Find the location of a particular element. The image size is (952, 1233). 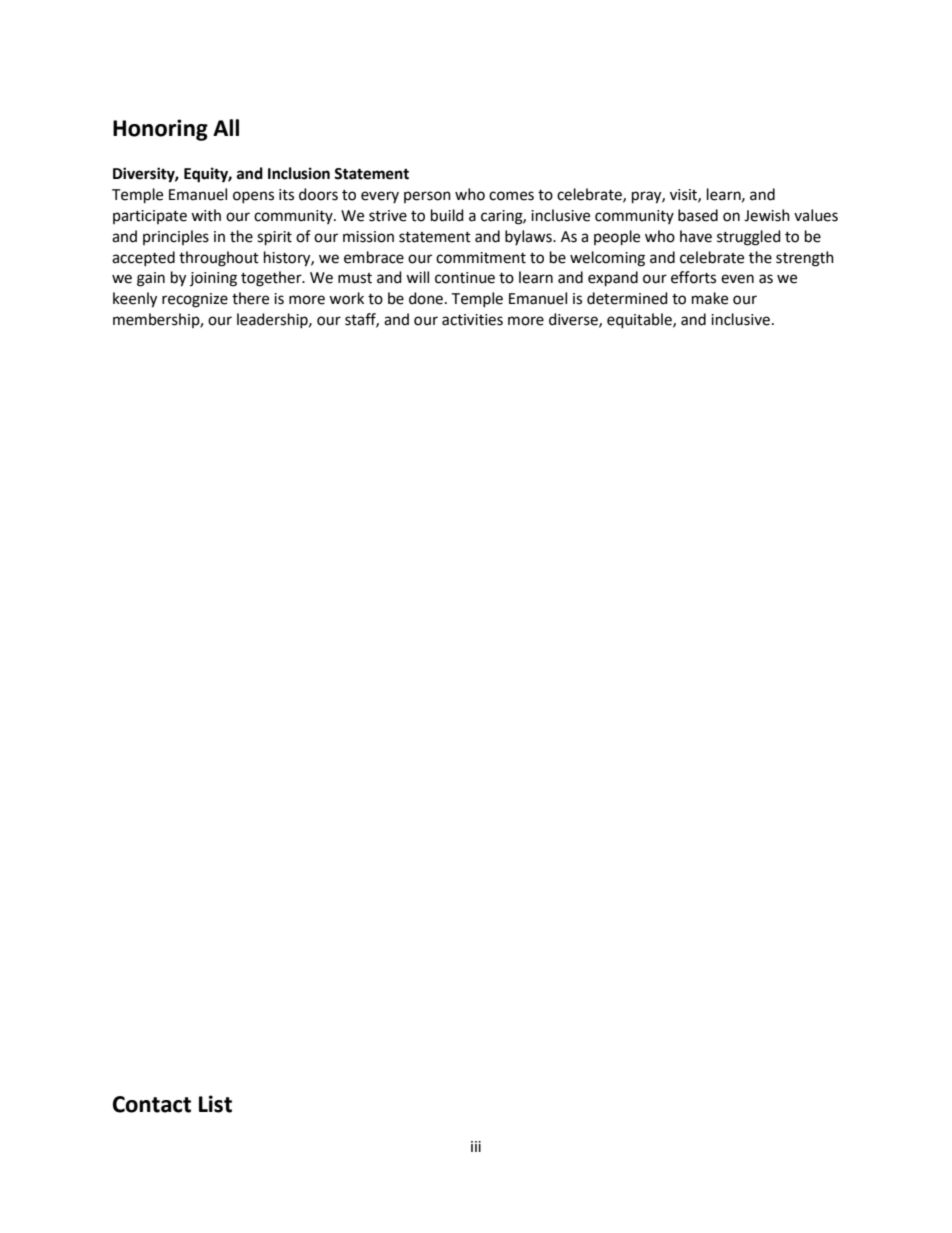

comes is located at coordinates (511, 196).
